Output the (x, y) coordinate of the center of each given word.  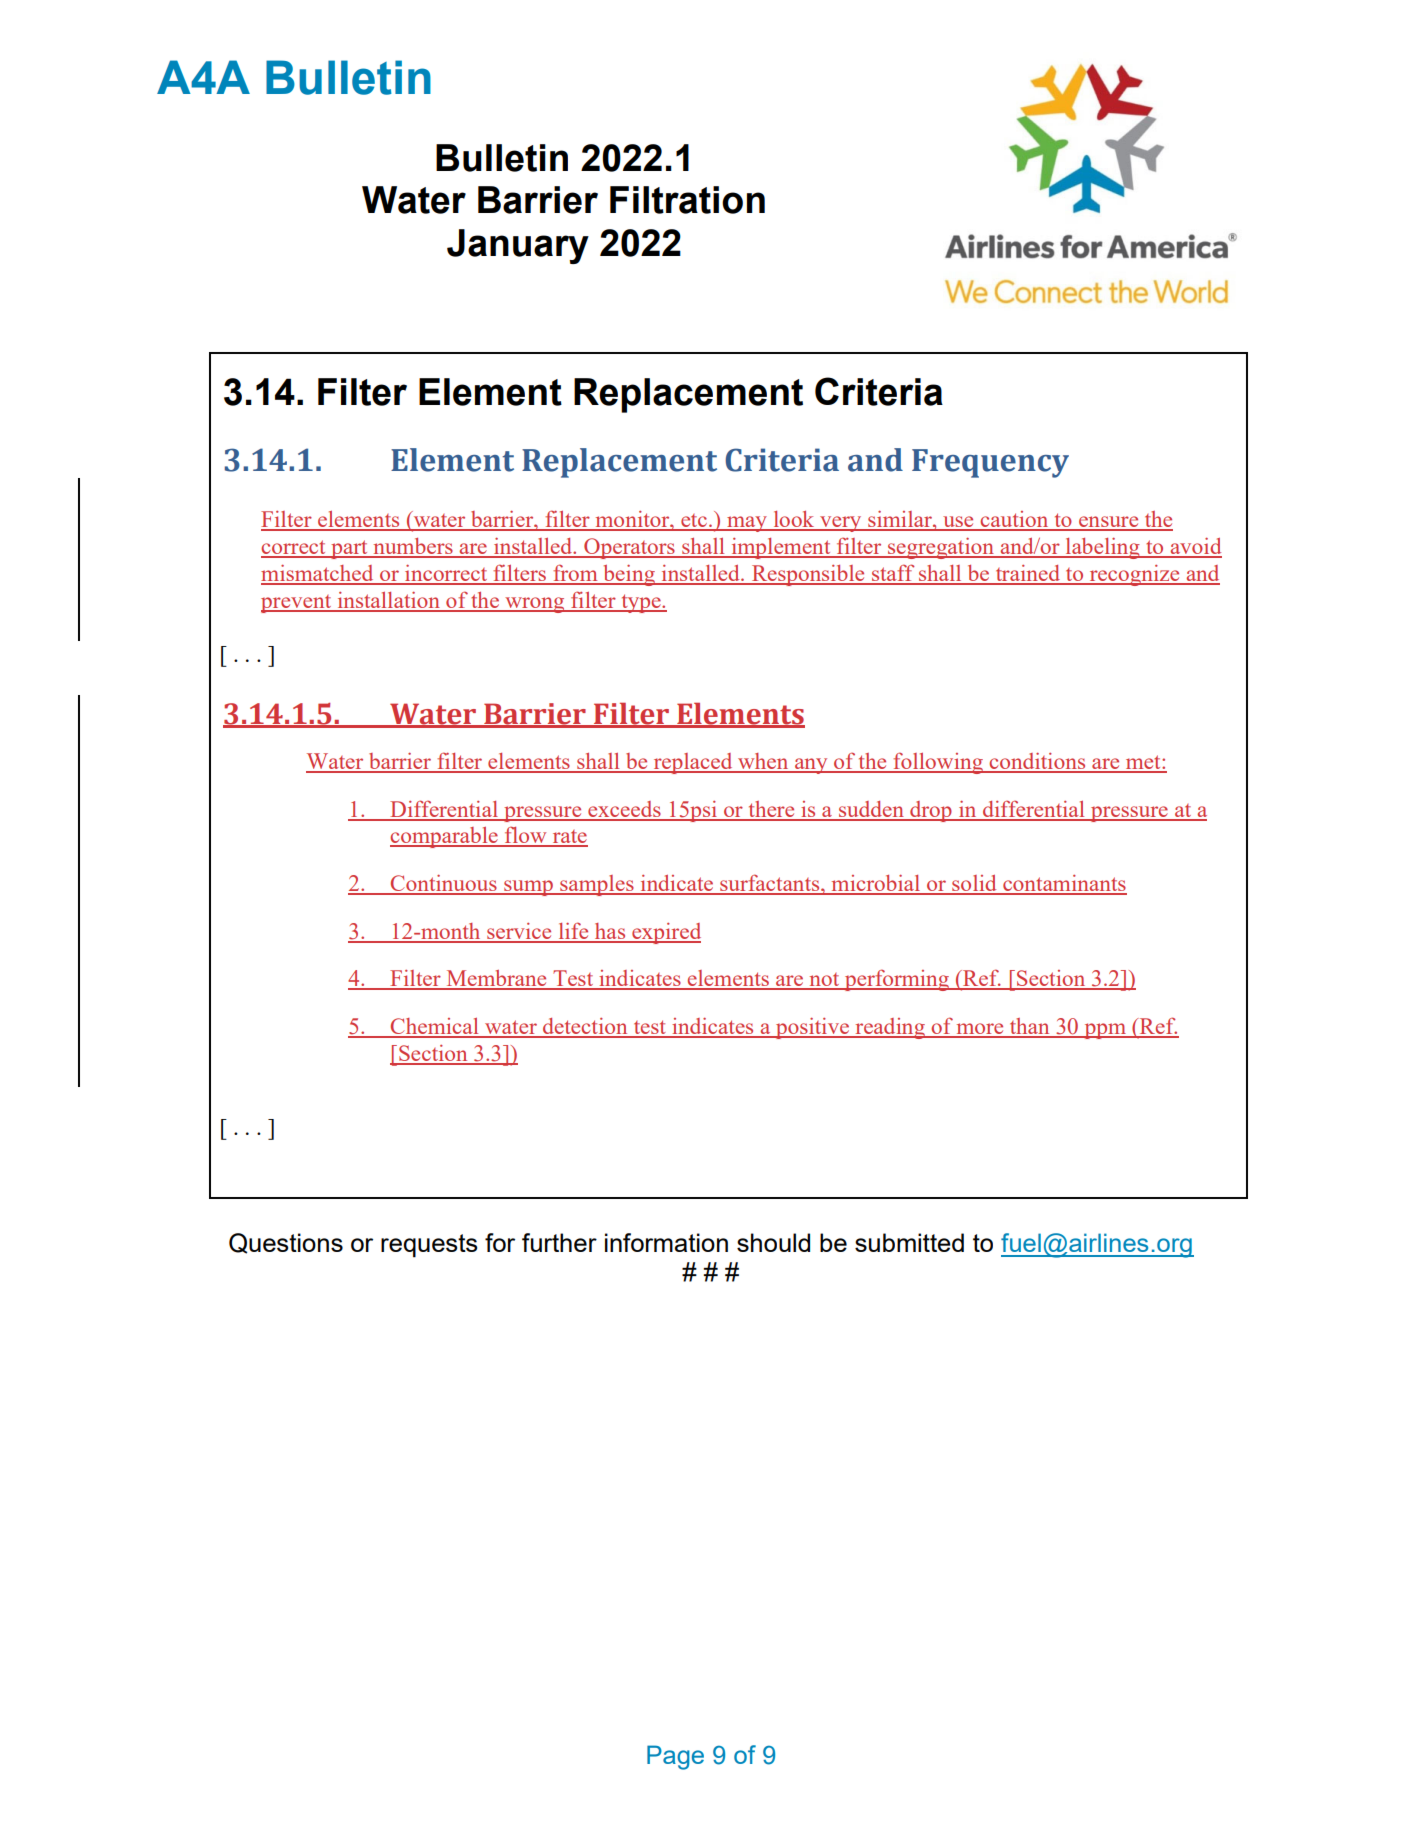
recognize (1135, 575)
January (518, 246)
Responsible (808, 575)
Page (675, 1757)
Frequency (990, 463)
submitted (909, 1242)
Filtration (687, 200)
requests (429, 1246)
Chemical (435, 1027)
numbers (413, 547)
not (824, 981)
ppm (1105, 1031)
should (773, 1242)
